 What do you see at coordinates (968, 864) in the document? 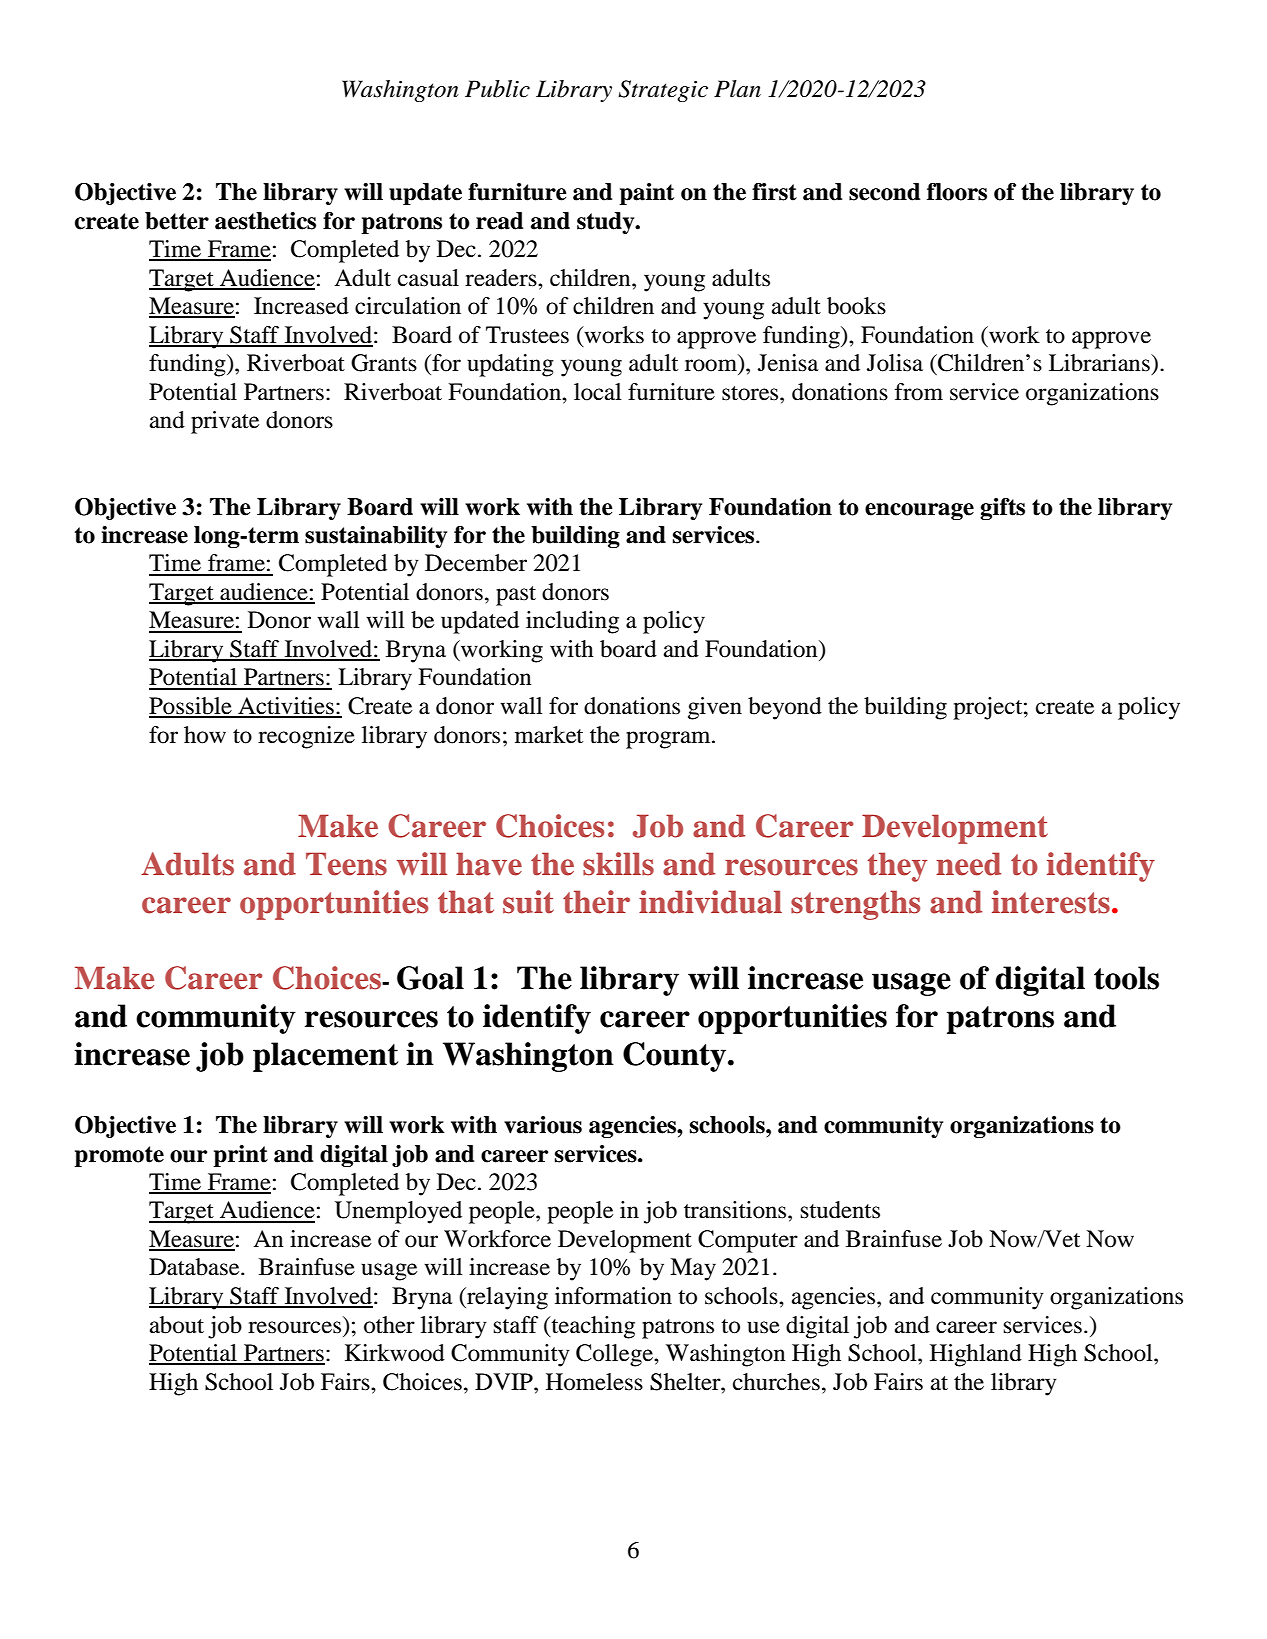
I see `need` at bounding box center [968, 864].
